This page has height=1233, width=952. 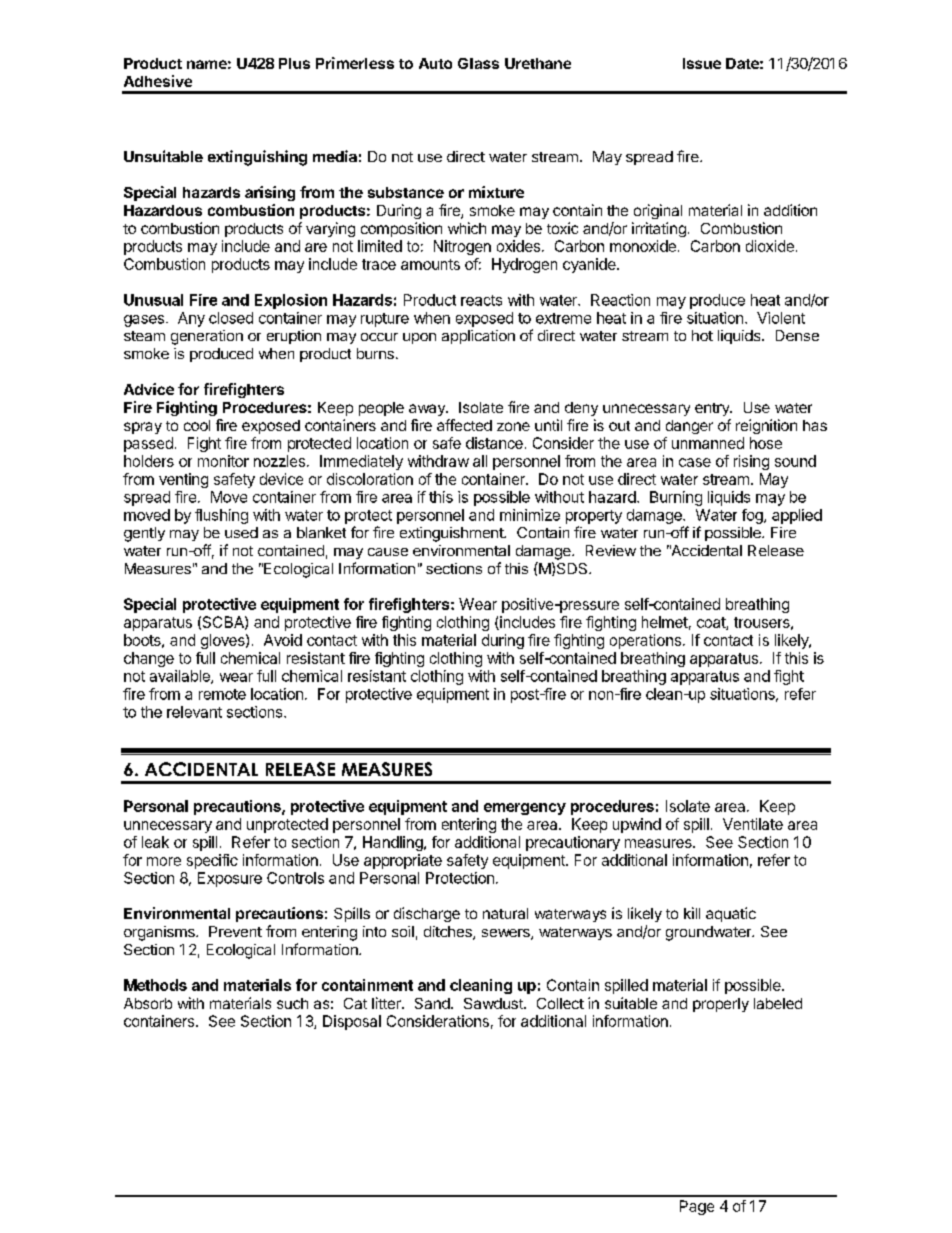 What do you see at coordinates (494, 1003) in the page?
I see `Sawdust` at bounding box center [494, 1003].
